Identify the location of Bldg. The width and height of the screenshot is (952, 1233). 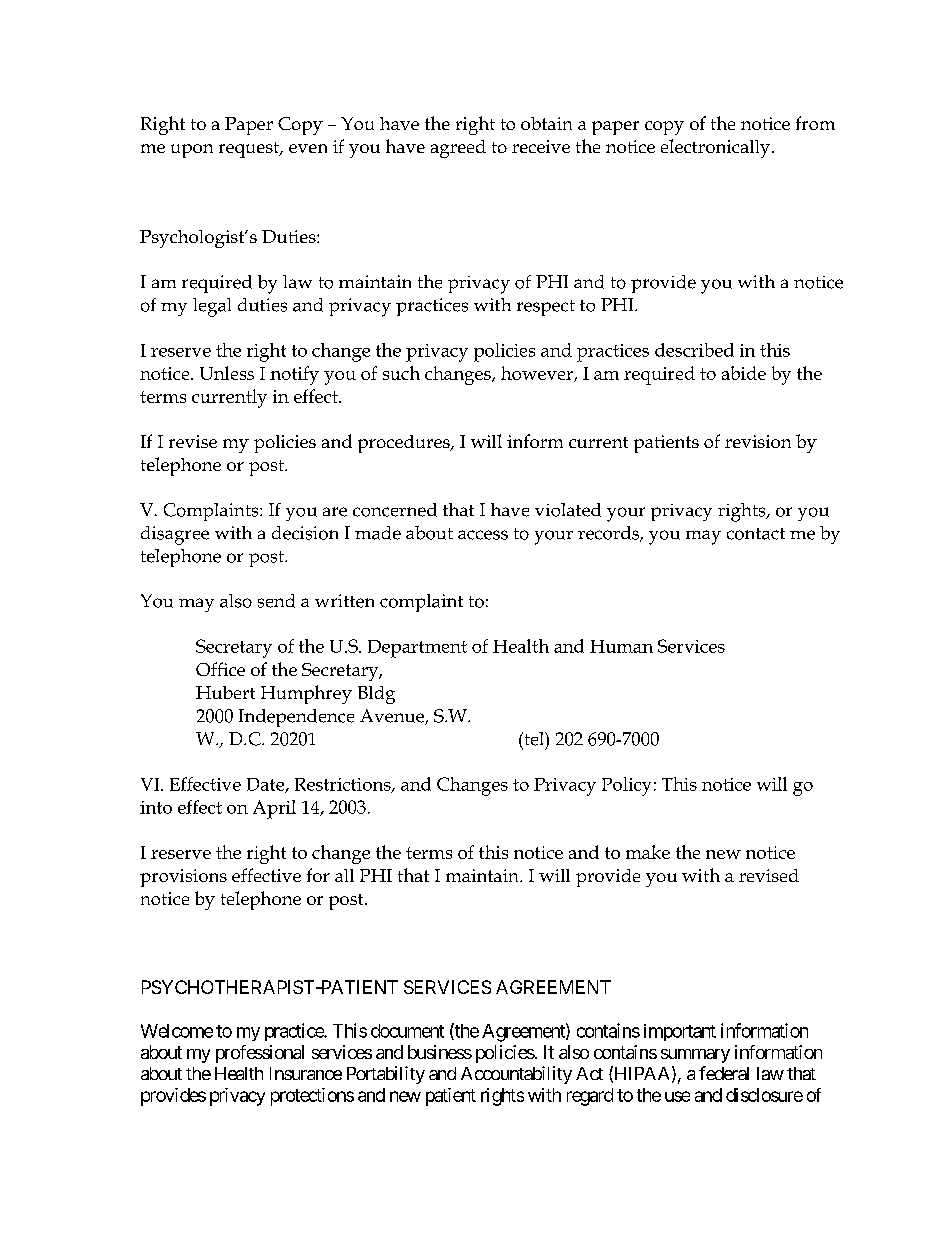
(376, 695).
